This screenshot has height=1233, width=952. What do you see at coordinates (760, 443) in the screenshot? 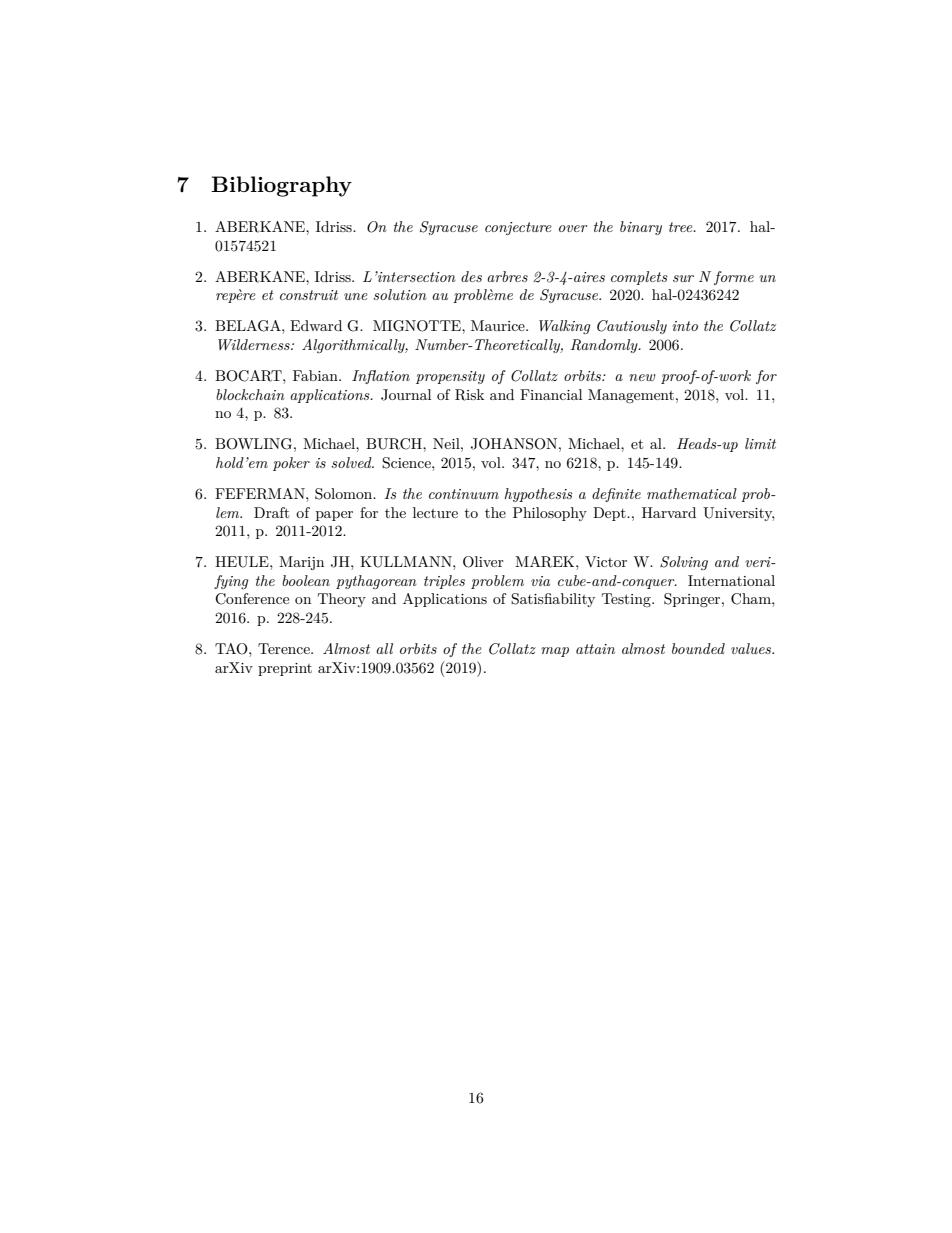
I see `limit` at bounding box center [760, 443].
